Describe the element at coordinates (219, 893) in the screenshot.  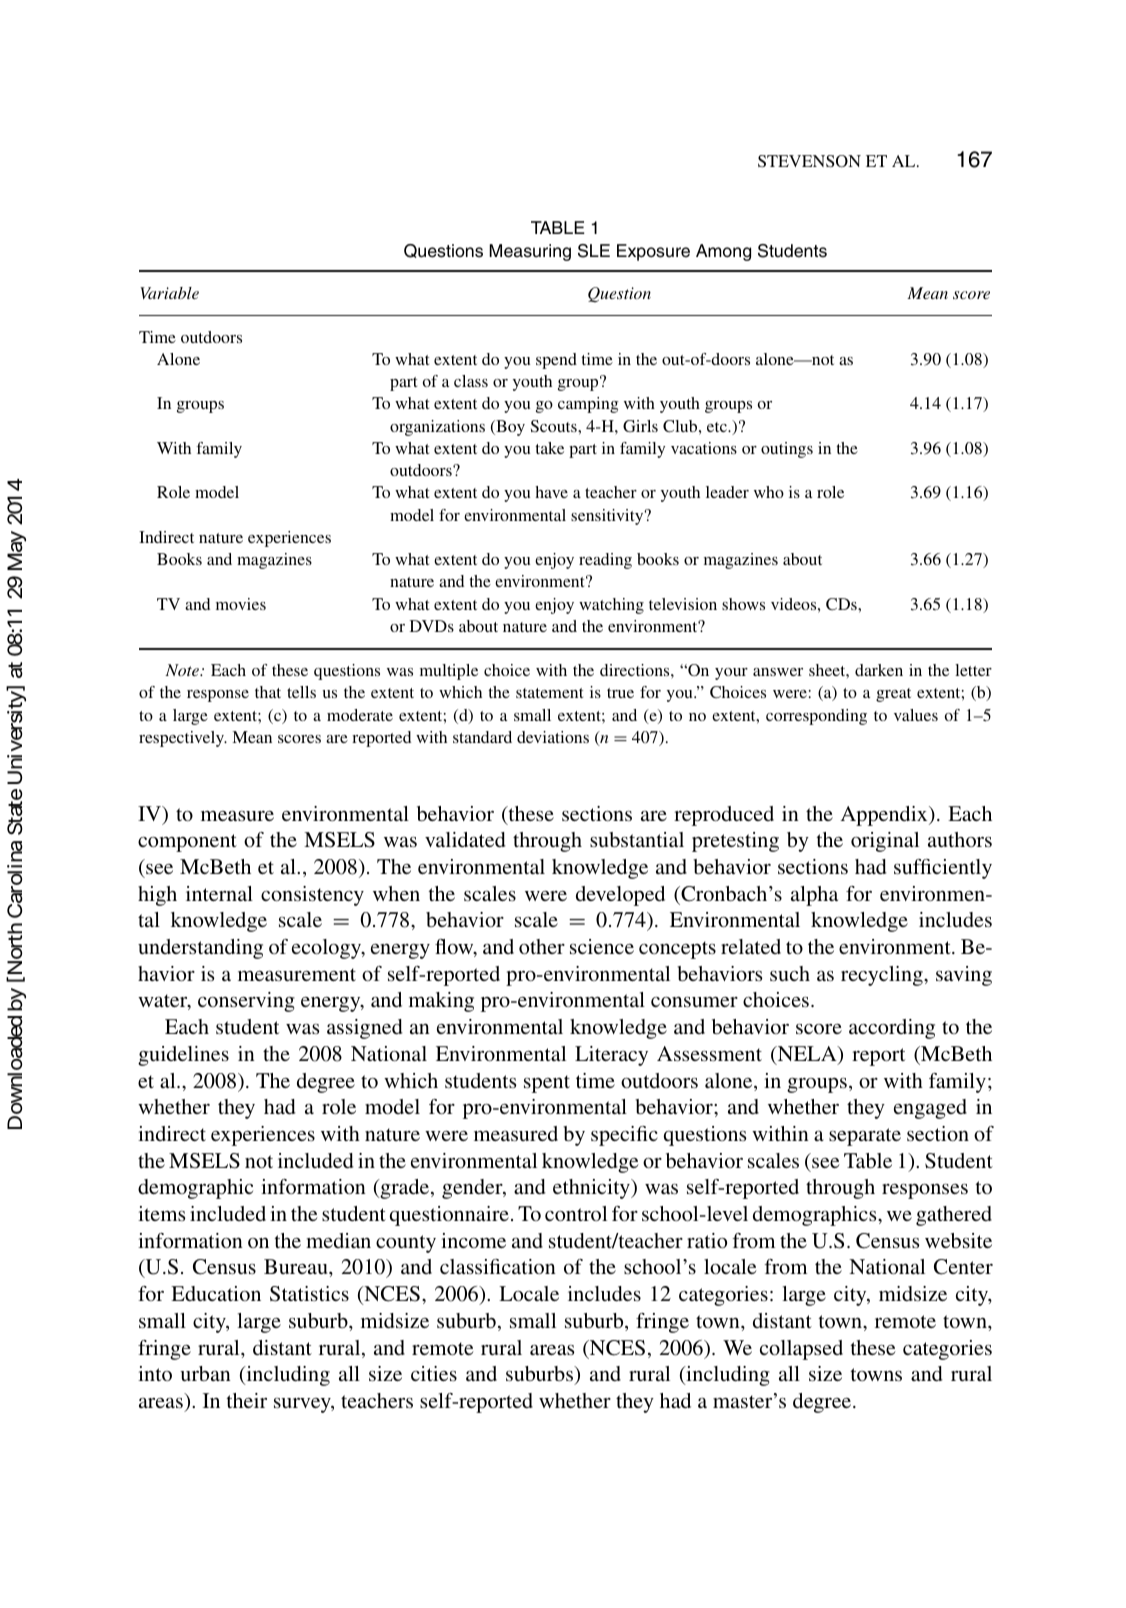
I see `internal` at that location.
